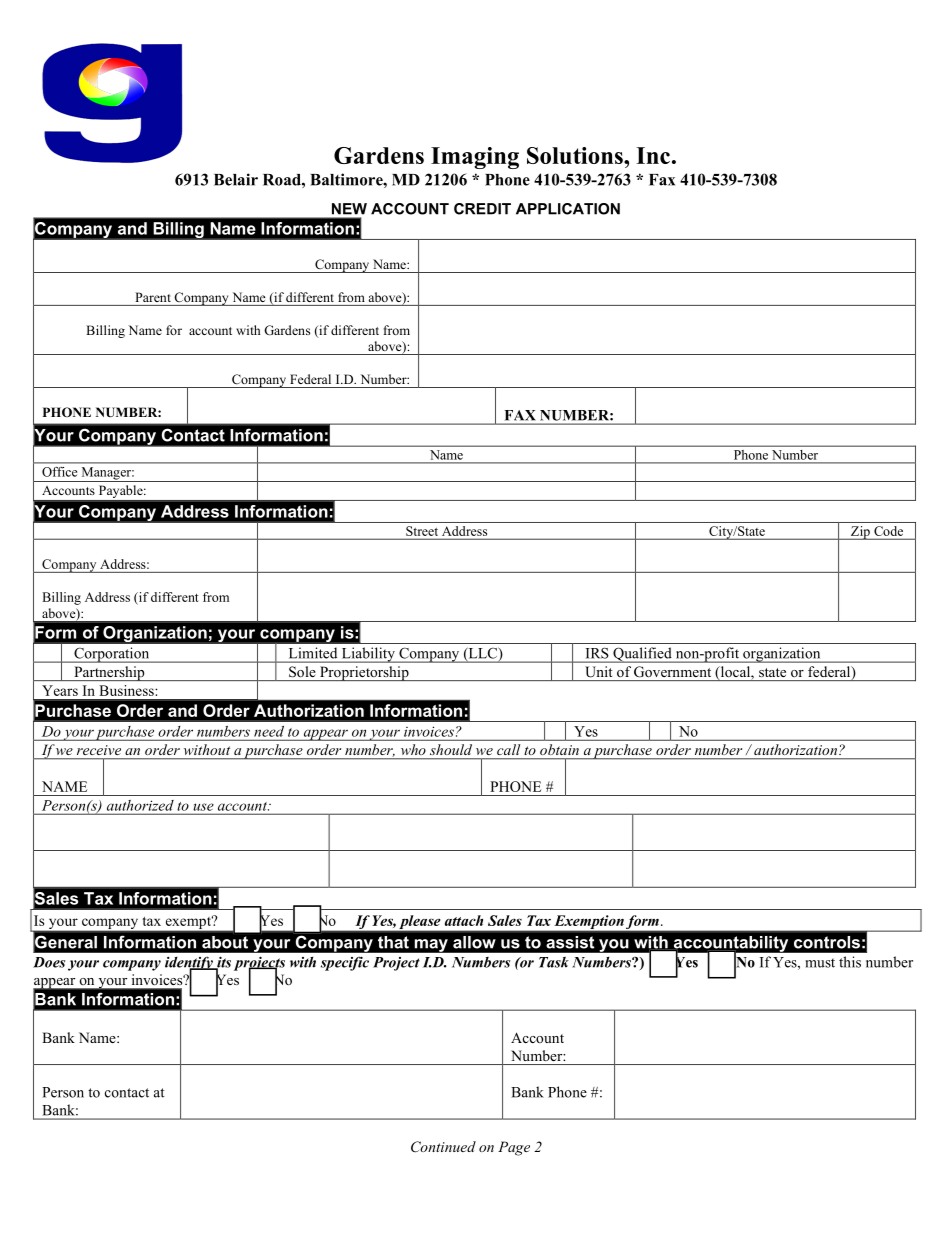  I want to click on Solutions, so click(576, 155).
